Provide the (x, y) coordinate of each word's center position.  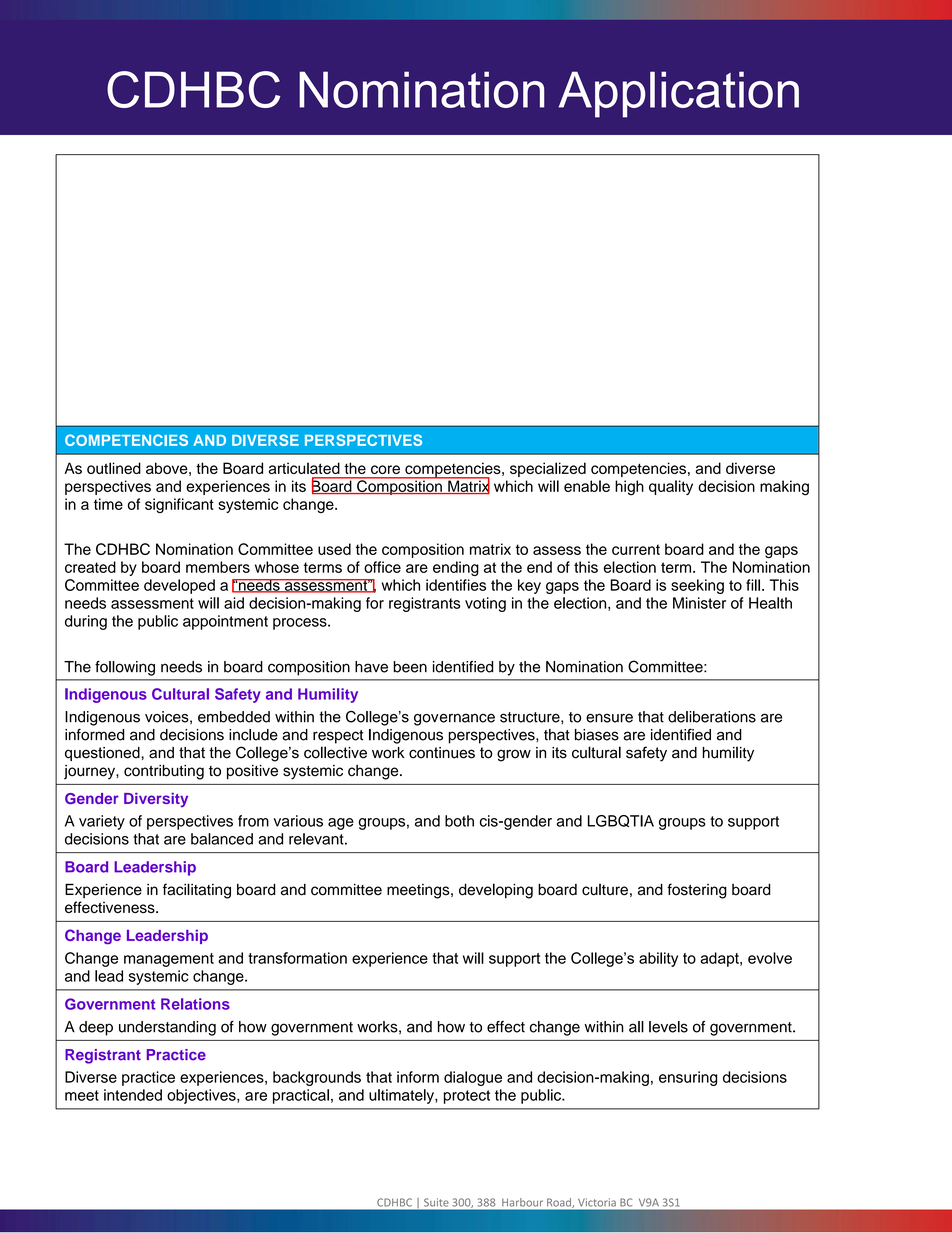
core (385, 469)
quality (671, 487)
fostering (697, 891)
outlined (114, 468)
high (629, 488)
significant (179, 505)
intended (133, 1095)
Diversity (156, 800)
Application (679, 94)
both (459, 821)
